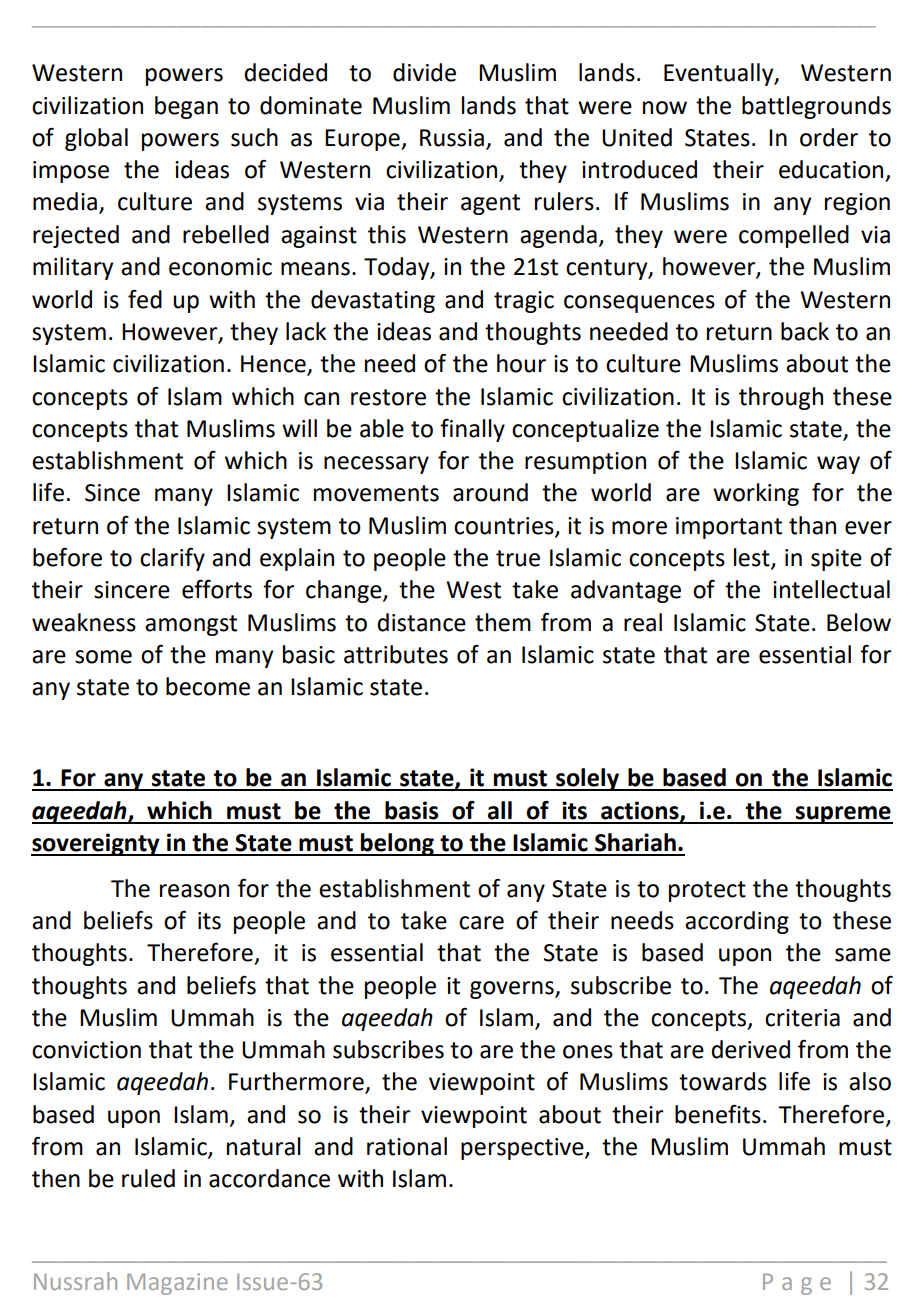 The width and height of the screenshot is (924, 1313). What do you see at coordinates (172, 559) in the screenshot?
I see `clarify` at bounding box center [172, 559].
